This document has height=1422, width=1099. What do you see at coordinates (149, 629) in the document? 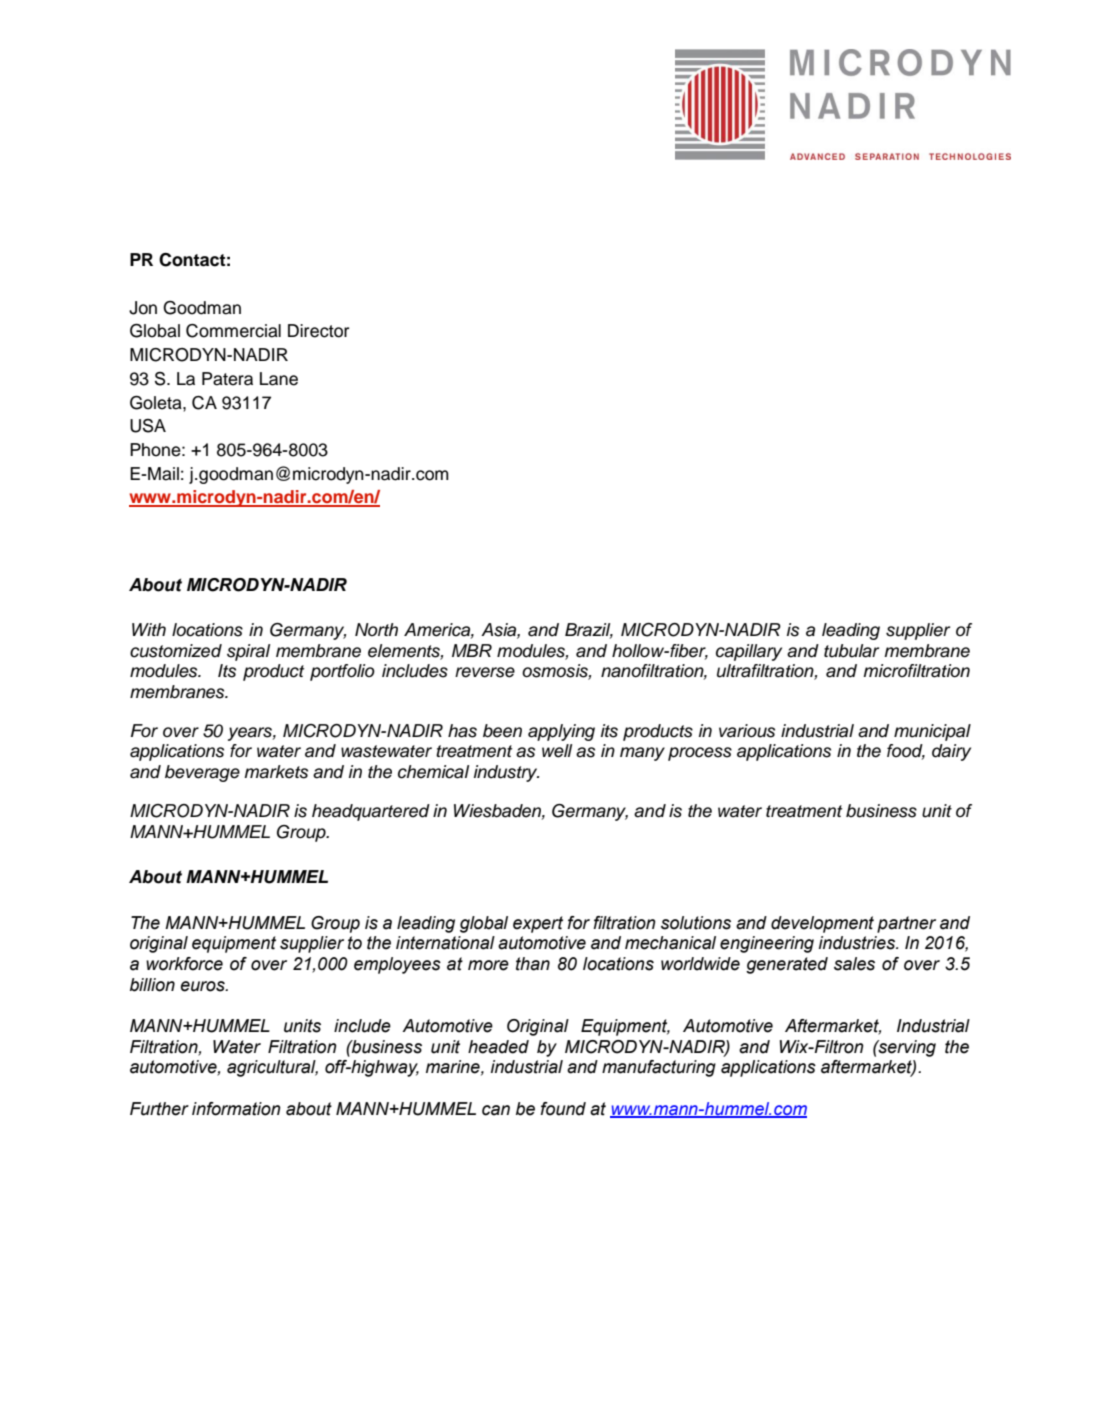
I see `With` at bounding box center [149, 629].
